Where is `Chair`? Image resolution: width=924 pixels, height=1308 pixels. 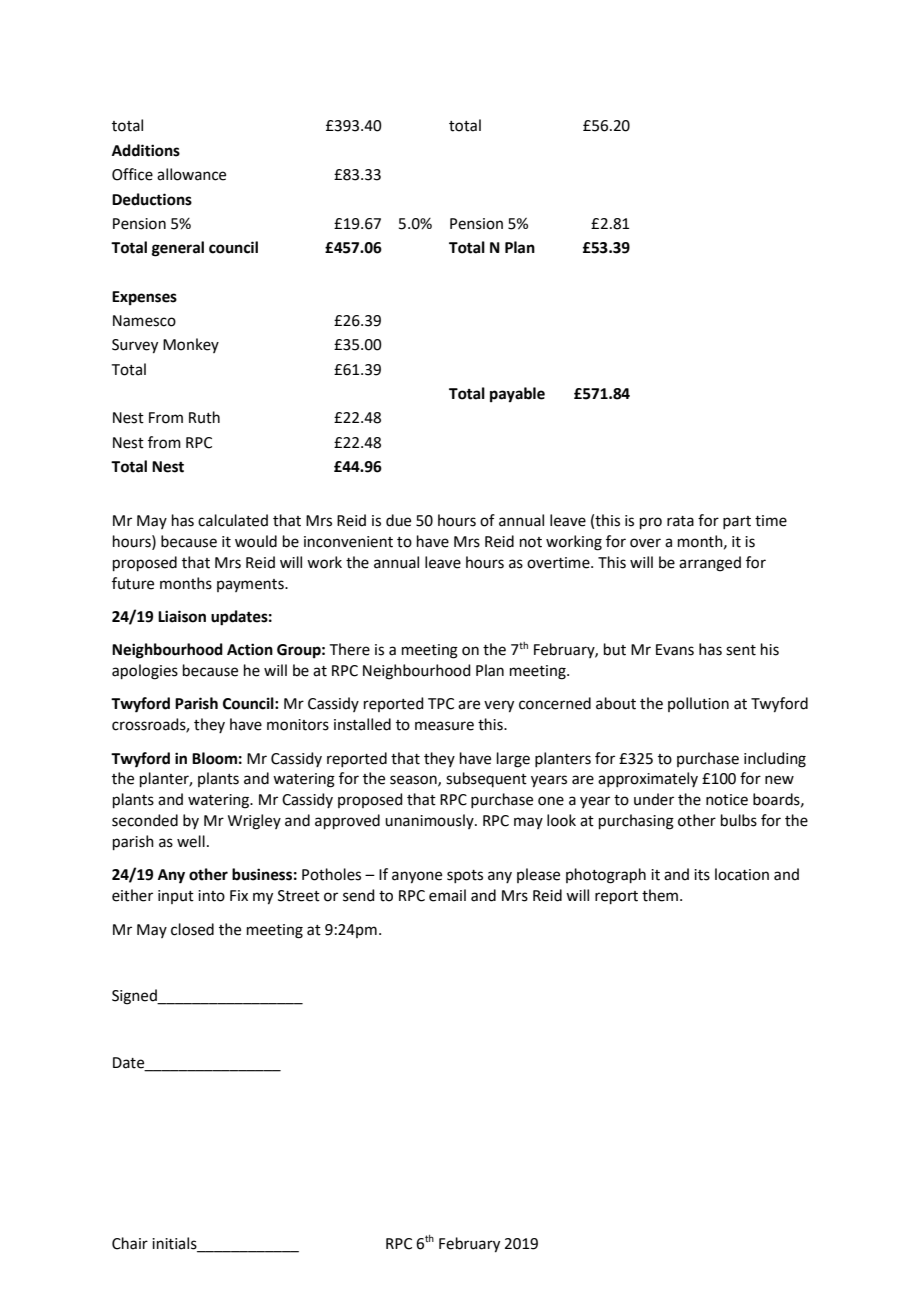
Chair is located at coordinates (130, 1243).
